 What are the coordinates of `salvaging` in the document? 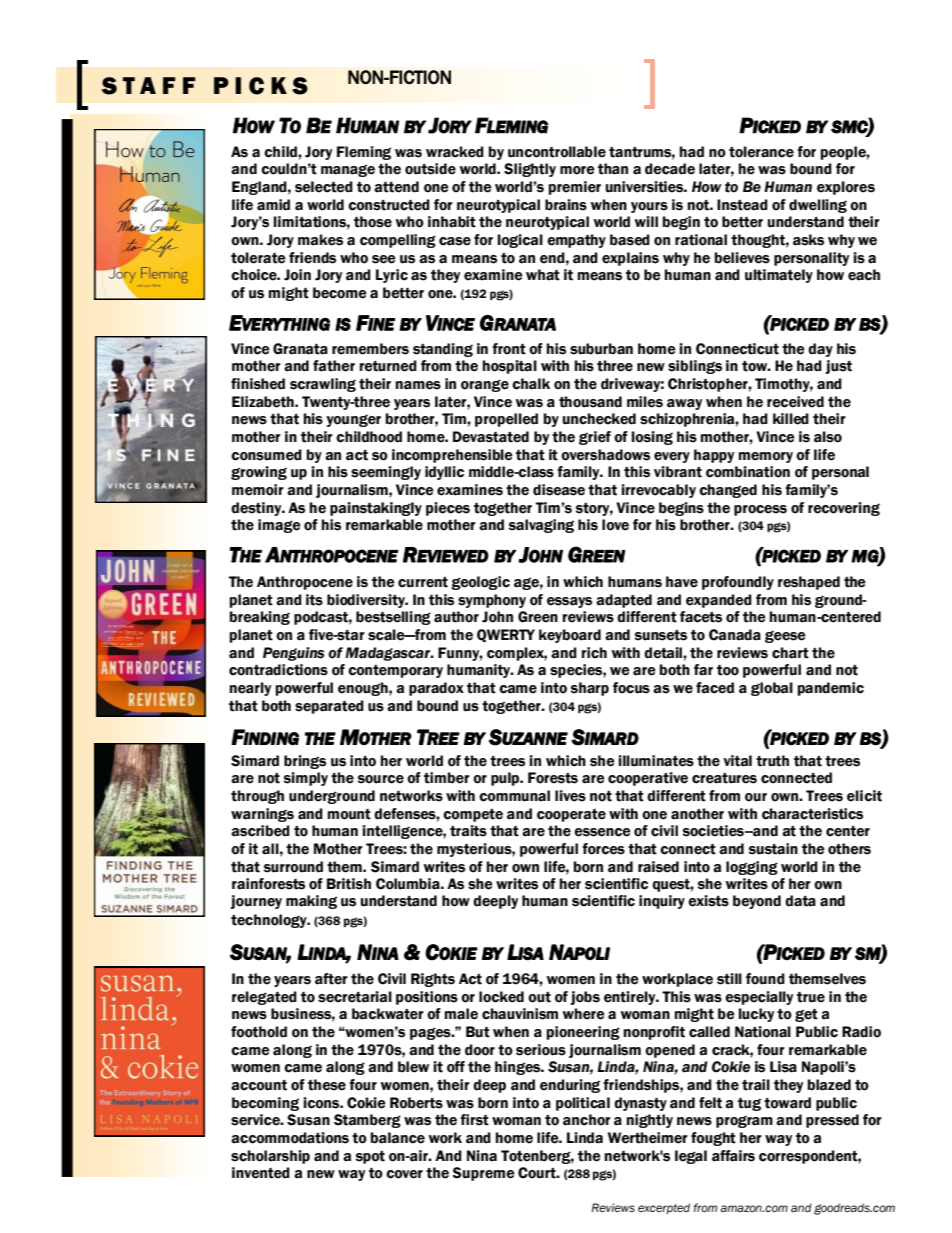 It's located at (541, 526).
